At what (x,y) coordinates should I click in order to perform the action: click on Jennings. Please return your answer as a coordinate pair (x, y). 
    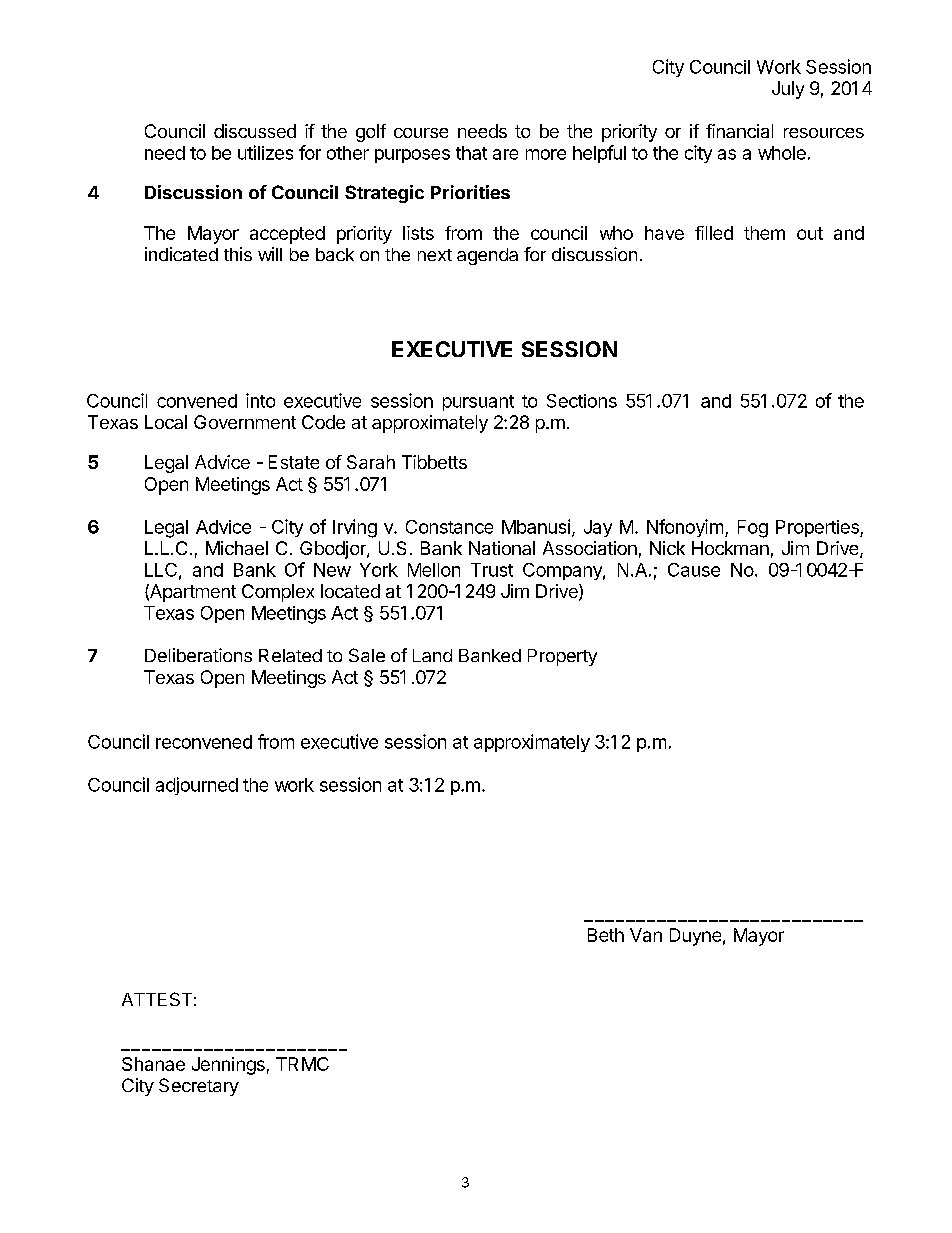
    Looking at the image, I should click on (228, 1066).
